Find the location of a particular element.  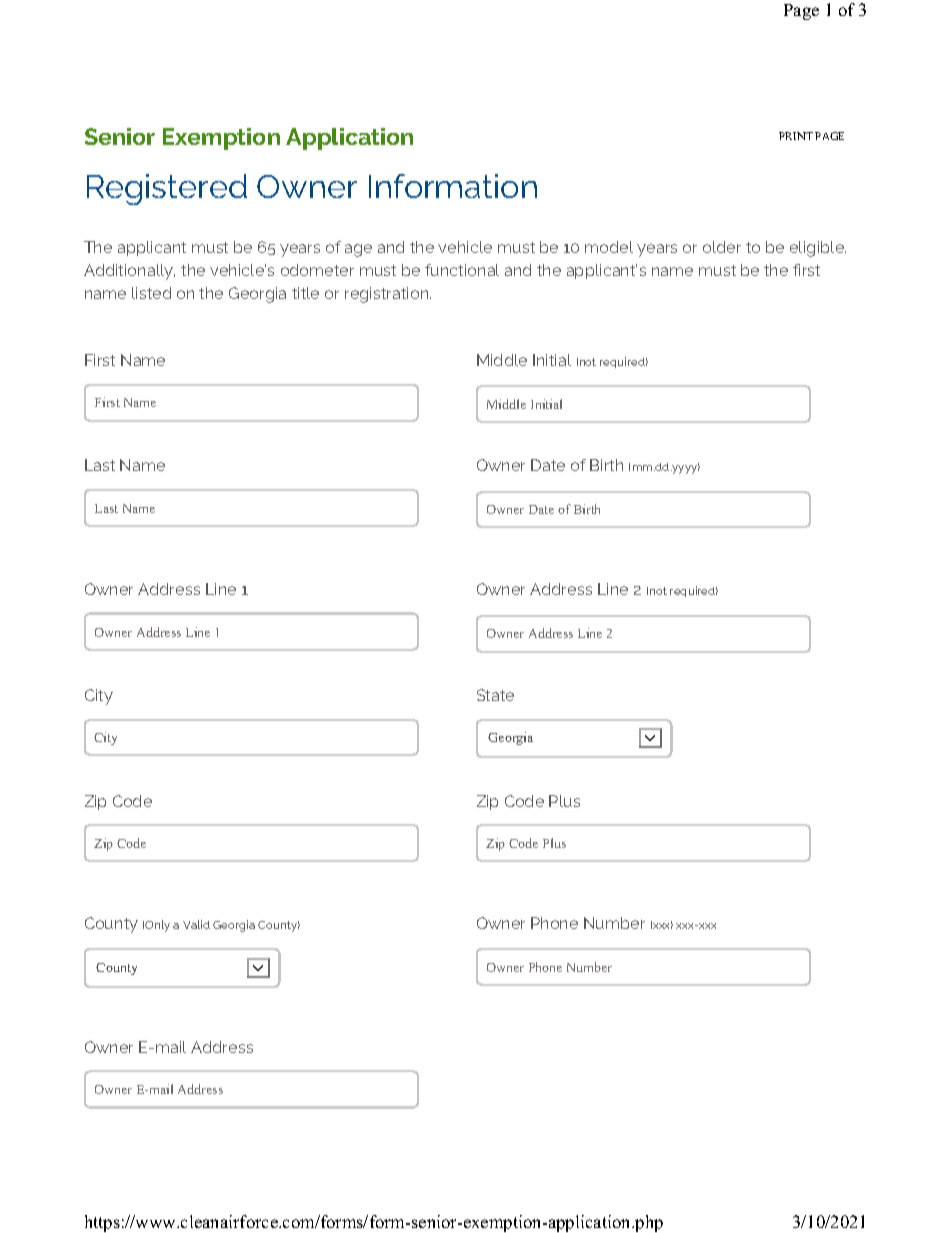

older is located at coordinates (722, 247).
